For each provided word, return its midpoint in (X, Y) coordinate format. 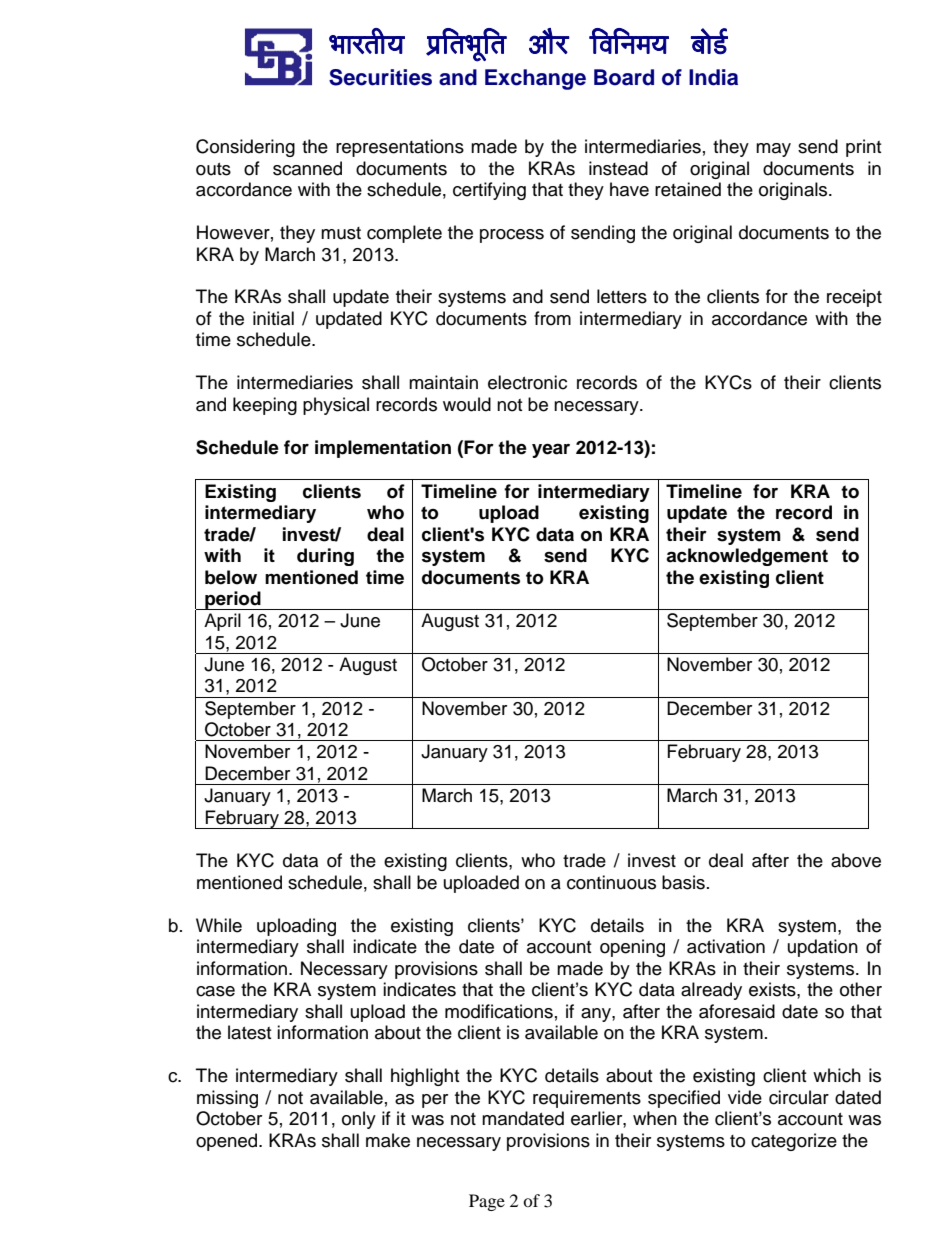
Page (487, 1202)
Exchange (535, 79)
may (773, 150)
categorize (794, 1142)
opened (228, 1142)
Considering (245, 148)
